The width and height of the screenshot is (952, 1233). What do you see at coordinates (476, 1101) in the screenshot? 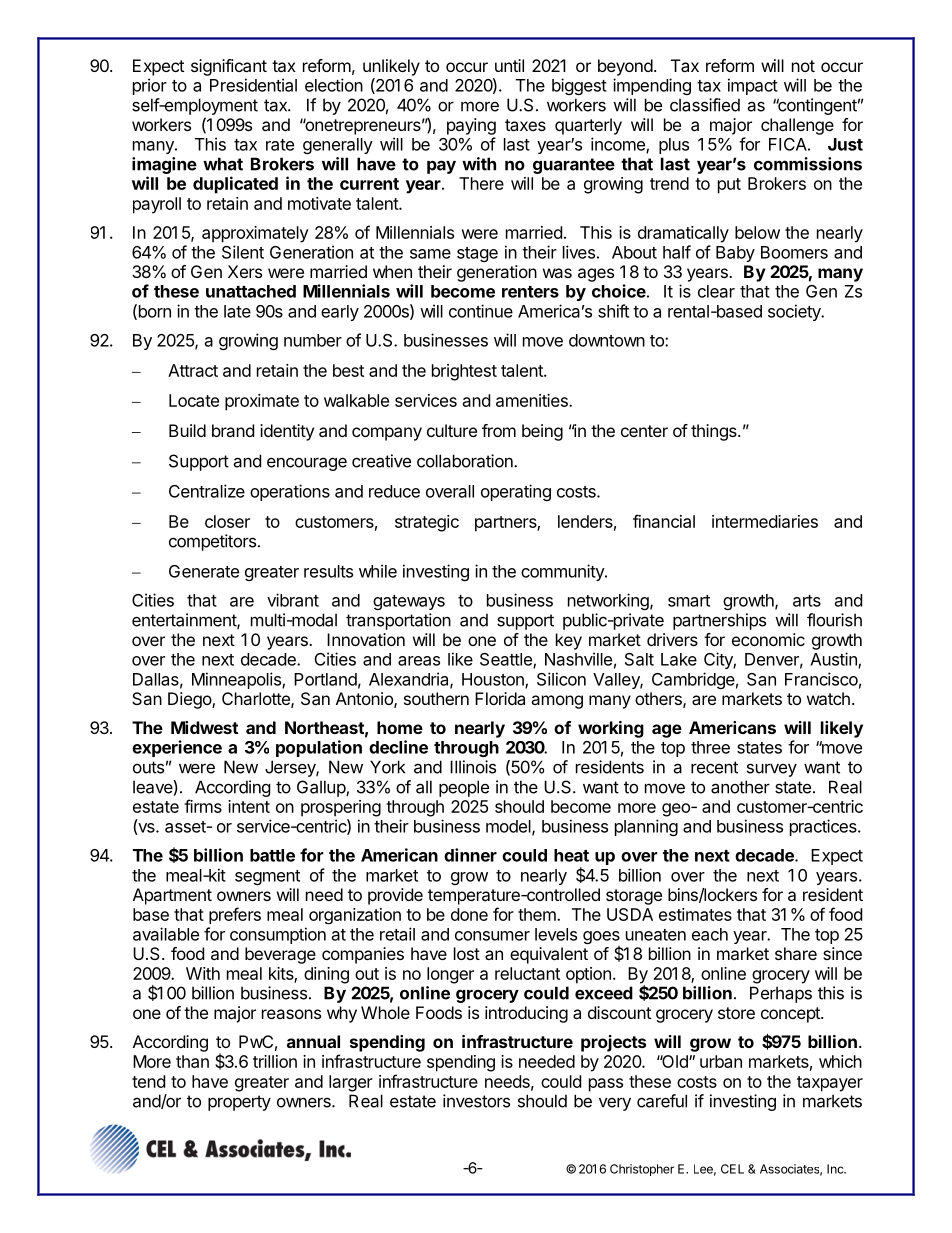
I see `investors` at bounding box center [476, 1101].
